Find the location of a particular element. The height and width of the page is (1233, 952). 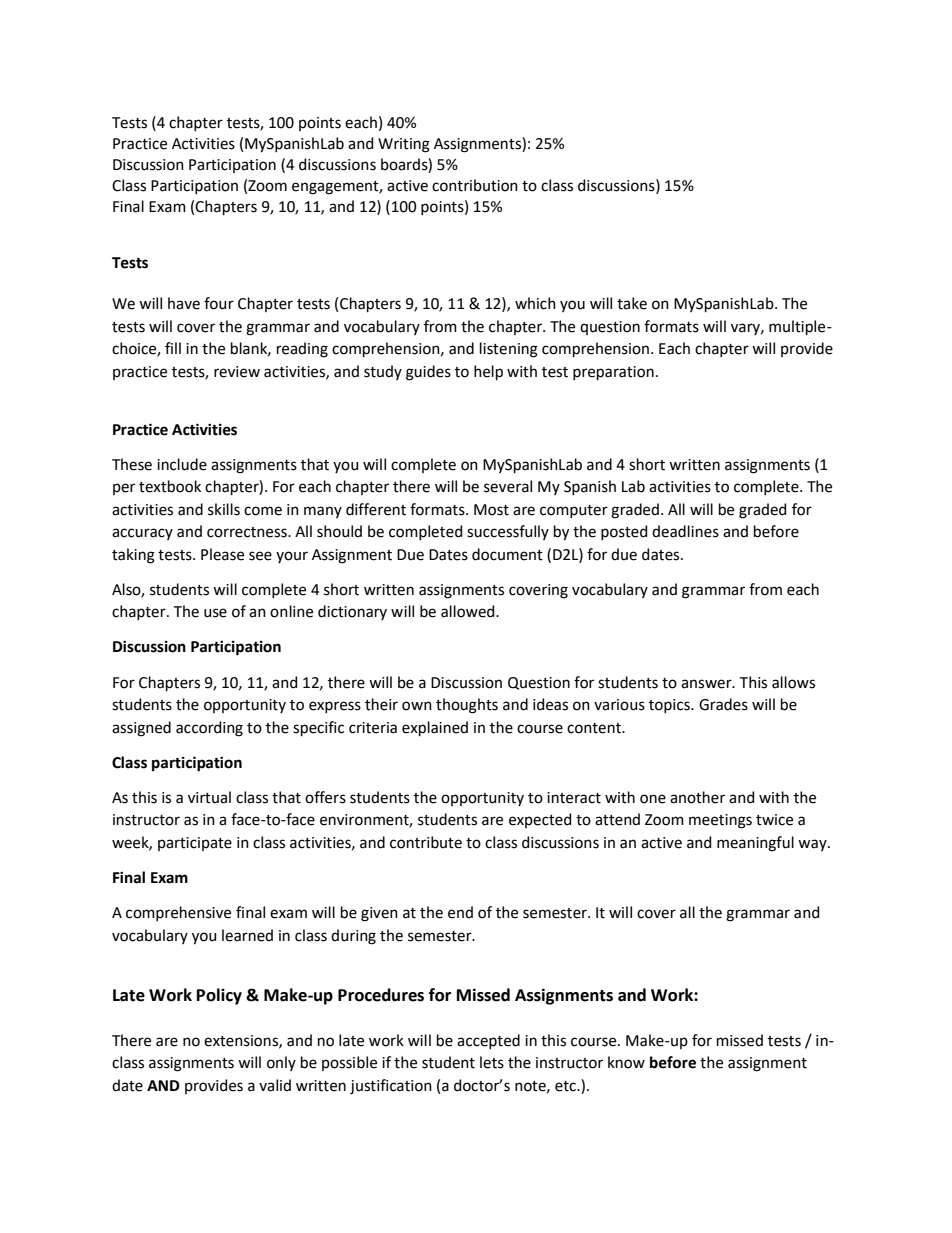

preparation is located at coordinates (613, 373).
